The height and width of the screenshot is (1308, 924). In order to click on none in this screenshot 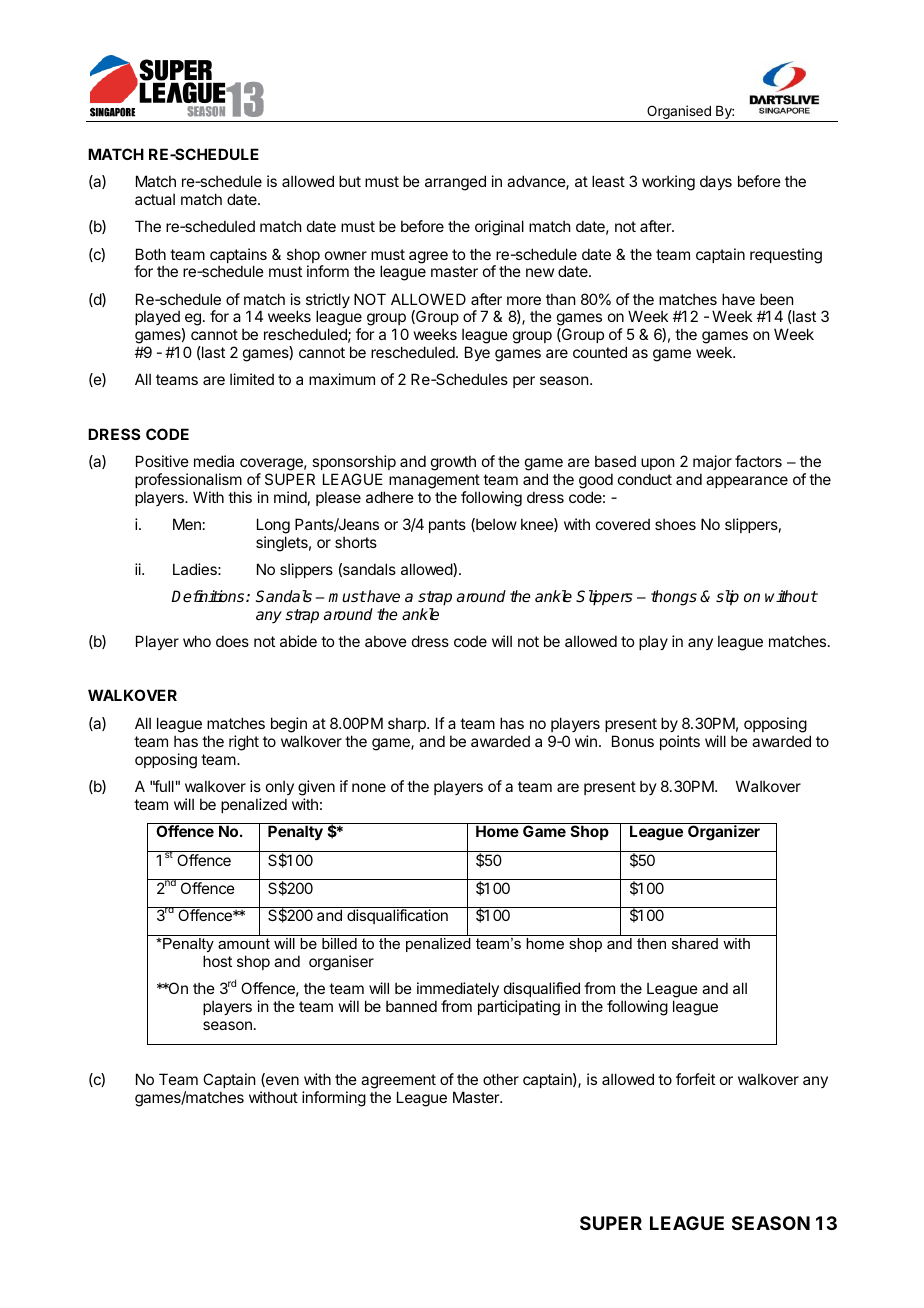, I will do `click(369, 787)`.
